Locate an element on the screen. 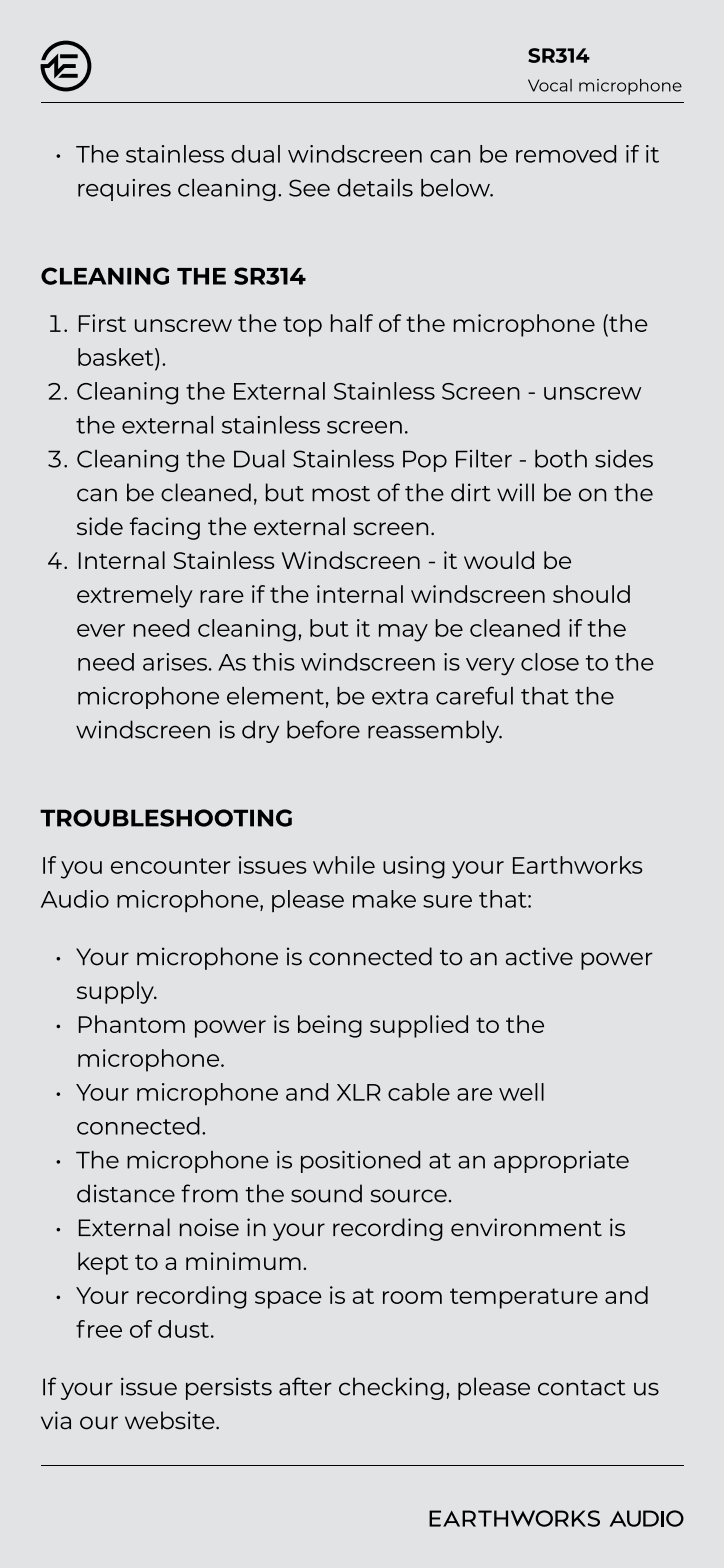 Image resolution: width=724 pixels, height=1568 pixels. careful is located at coordinates (474, 695).
